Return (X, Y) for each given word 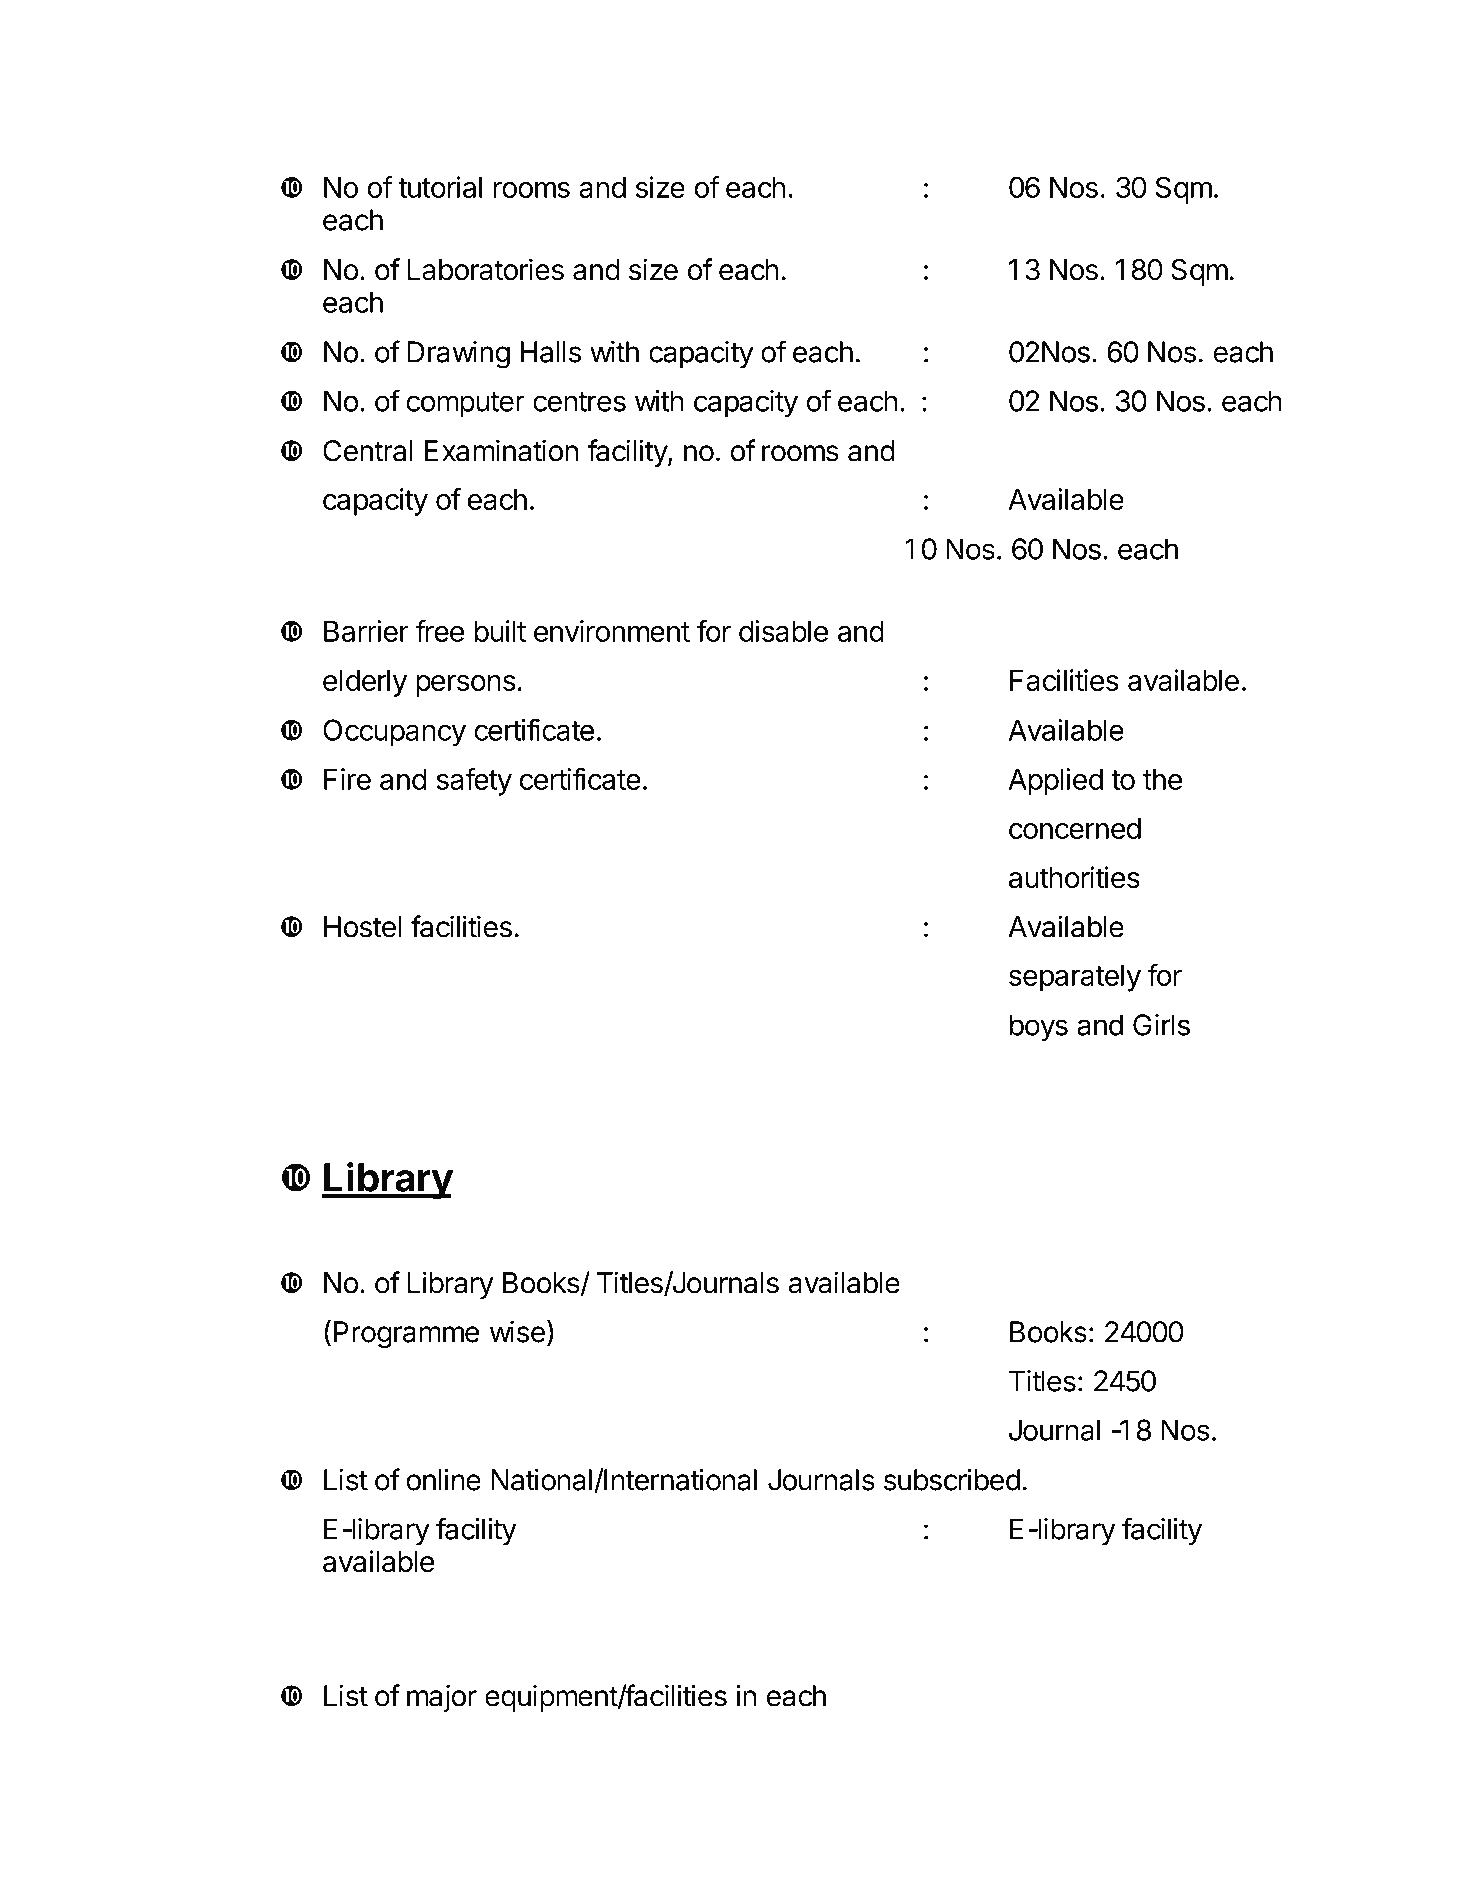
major (442, 1698)
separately (1075, 978)
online (443, 1479)
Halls (551, 352)
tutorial (440, 187)
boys (1039, 1028)
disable (783, 631)
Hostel (363, 927)
